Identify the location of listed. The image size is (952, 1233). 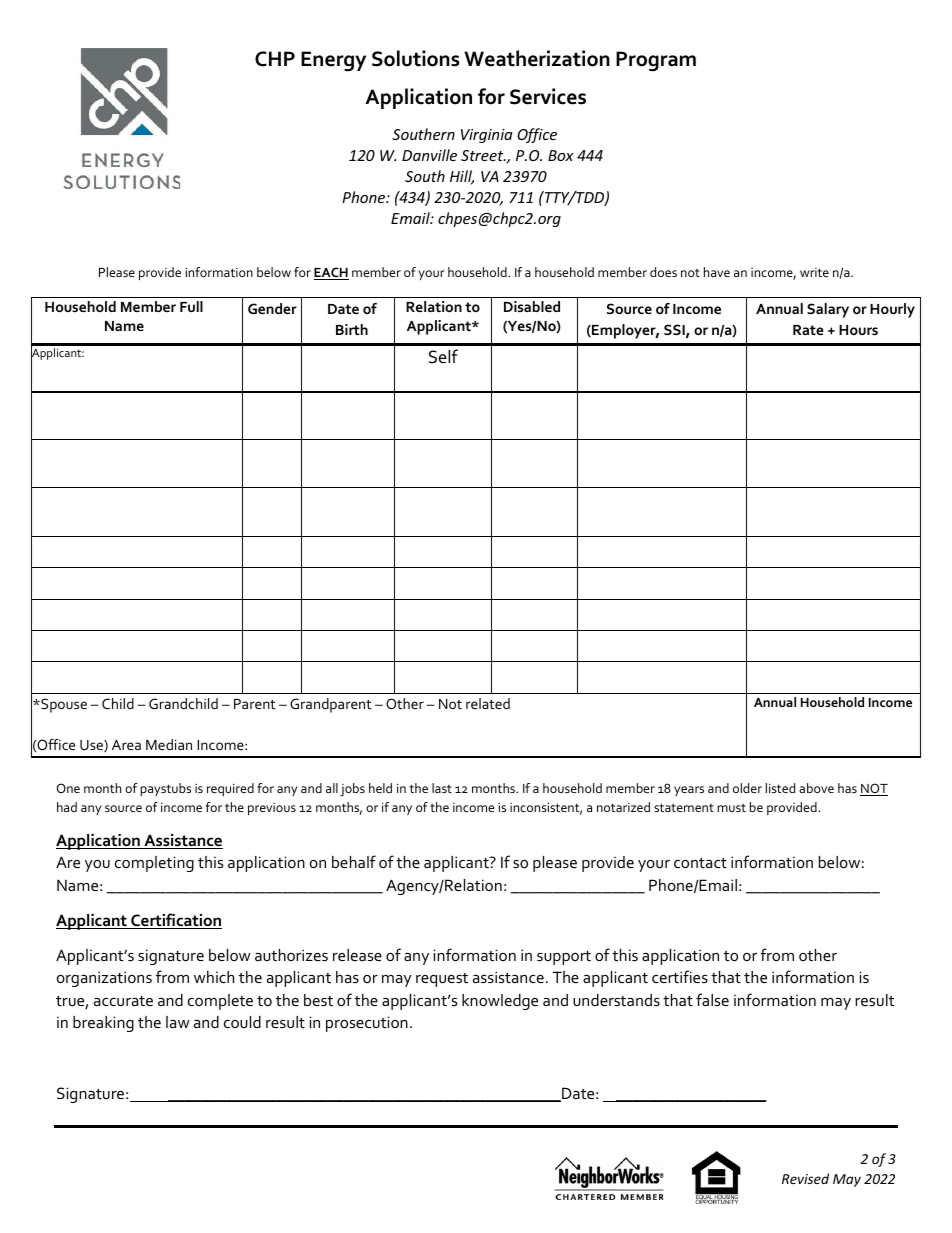
(780, 788).
